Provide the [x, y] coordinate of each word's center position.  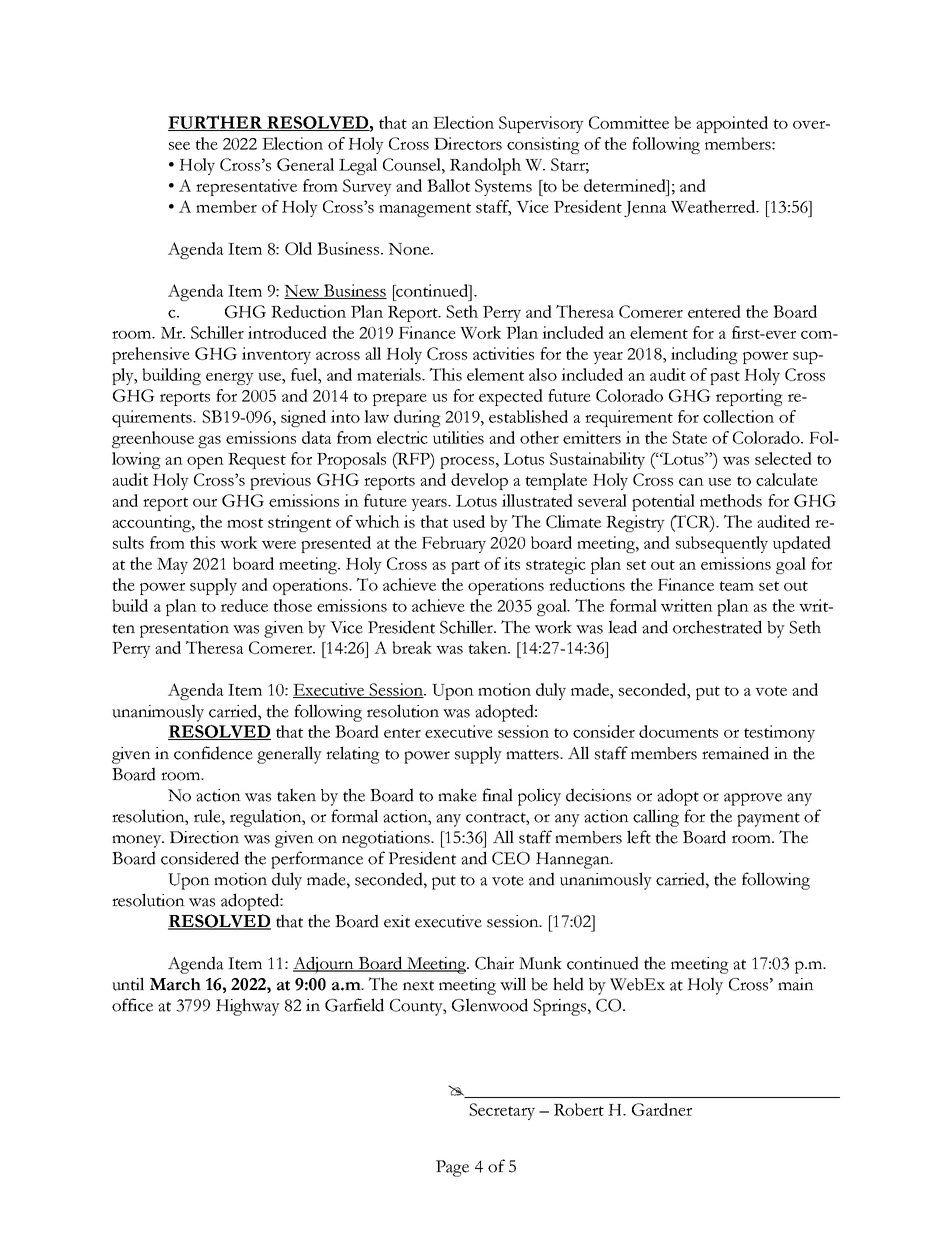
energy [230, 379]
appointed [732, 124]
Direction [204, 837]
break [412, 647]
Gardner [662, 1109]
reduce [244, 605]
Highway [248, 1007]
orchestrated [717, 627]
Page [452, 1168]
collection [738, 416]
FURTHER [216, 123]
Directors [468, 143]
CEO [511, 858]
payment [768, 820]
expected [511, 397]
